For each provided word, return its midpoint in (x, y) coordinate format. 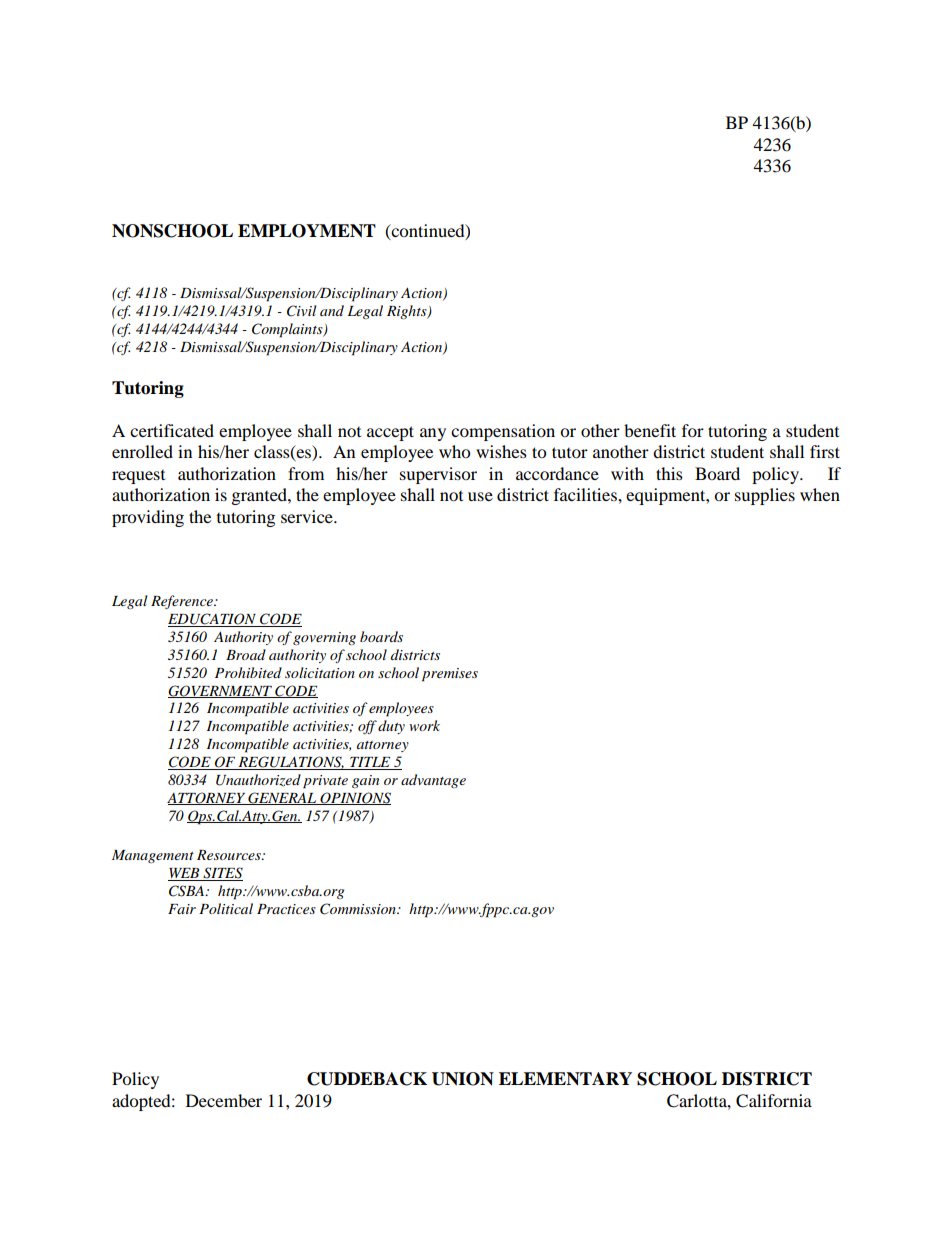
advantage (433, 781)
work (424, 725)
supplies (765, 496)
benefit (650, 430)
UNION (463, 1079)
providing (148, 518)
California (774, 1101)
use (480, 496)
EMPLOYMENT (307, 231)
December (224, 1100)
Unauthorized (258, 780)
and (332, 310)
